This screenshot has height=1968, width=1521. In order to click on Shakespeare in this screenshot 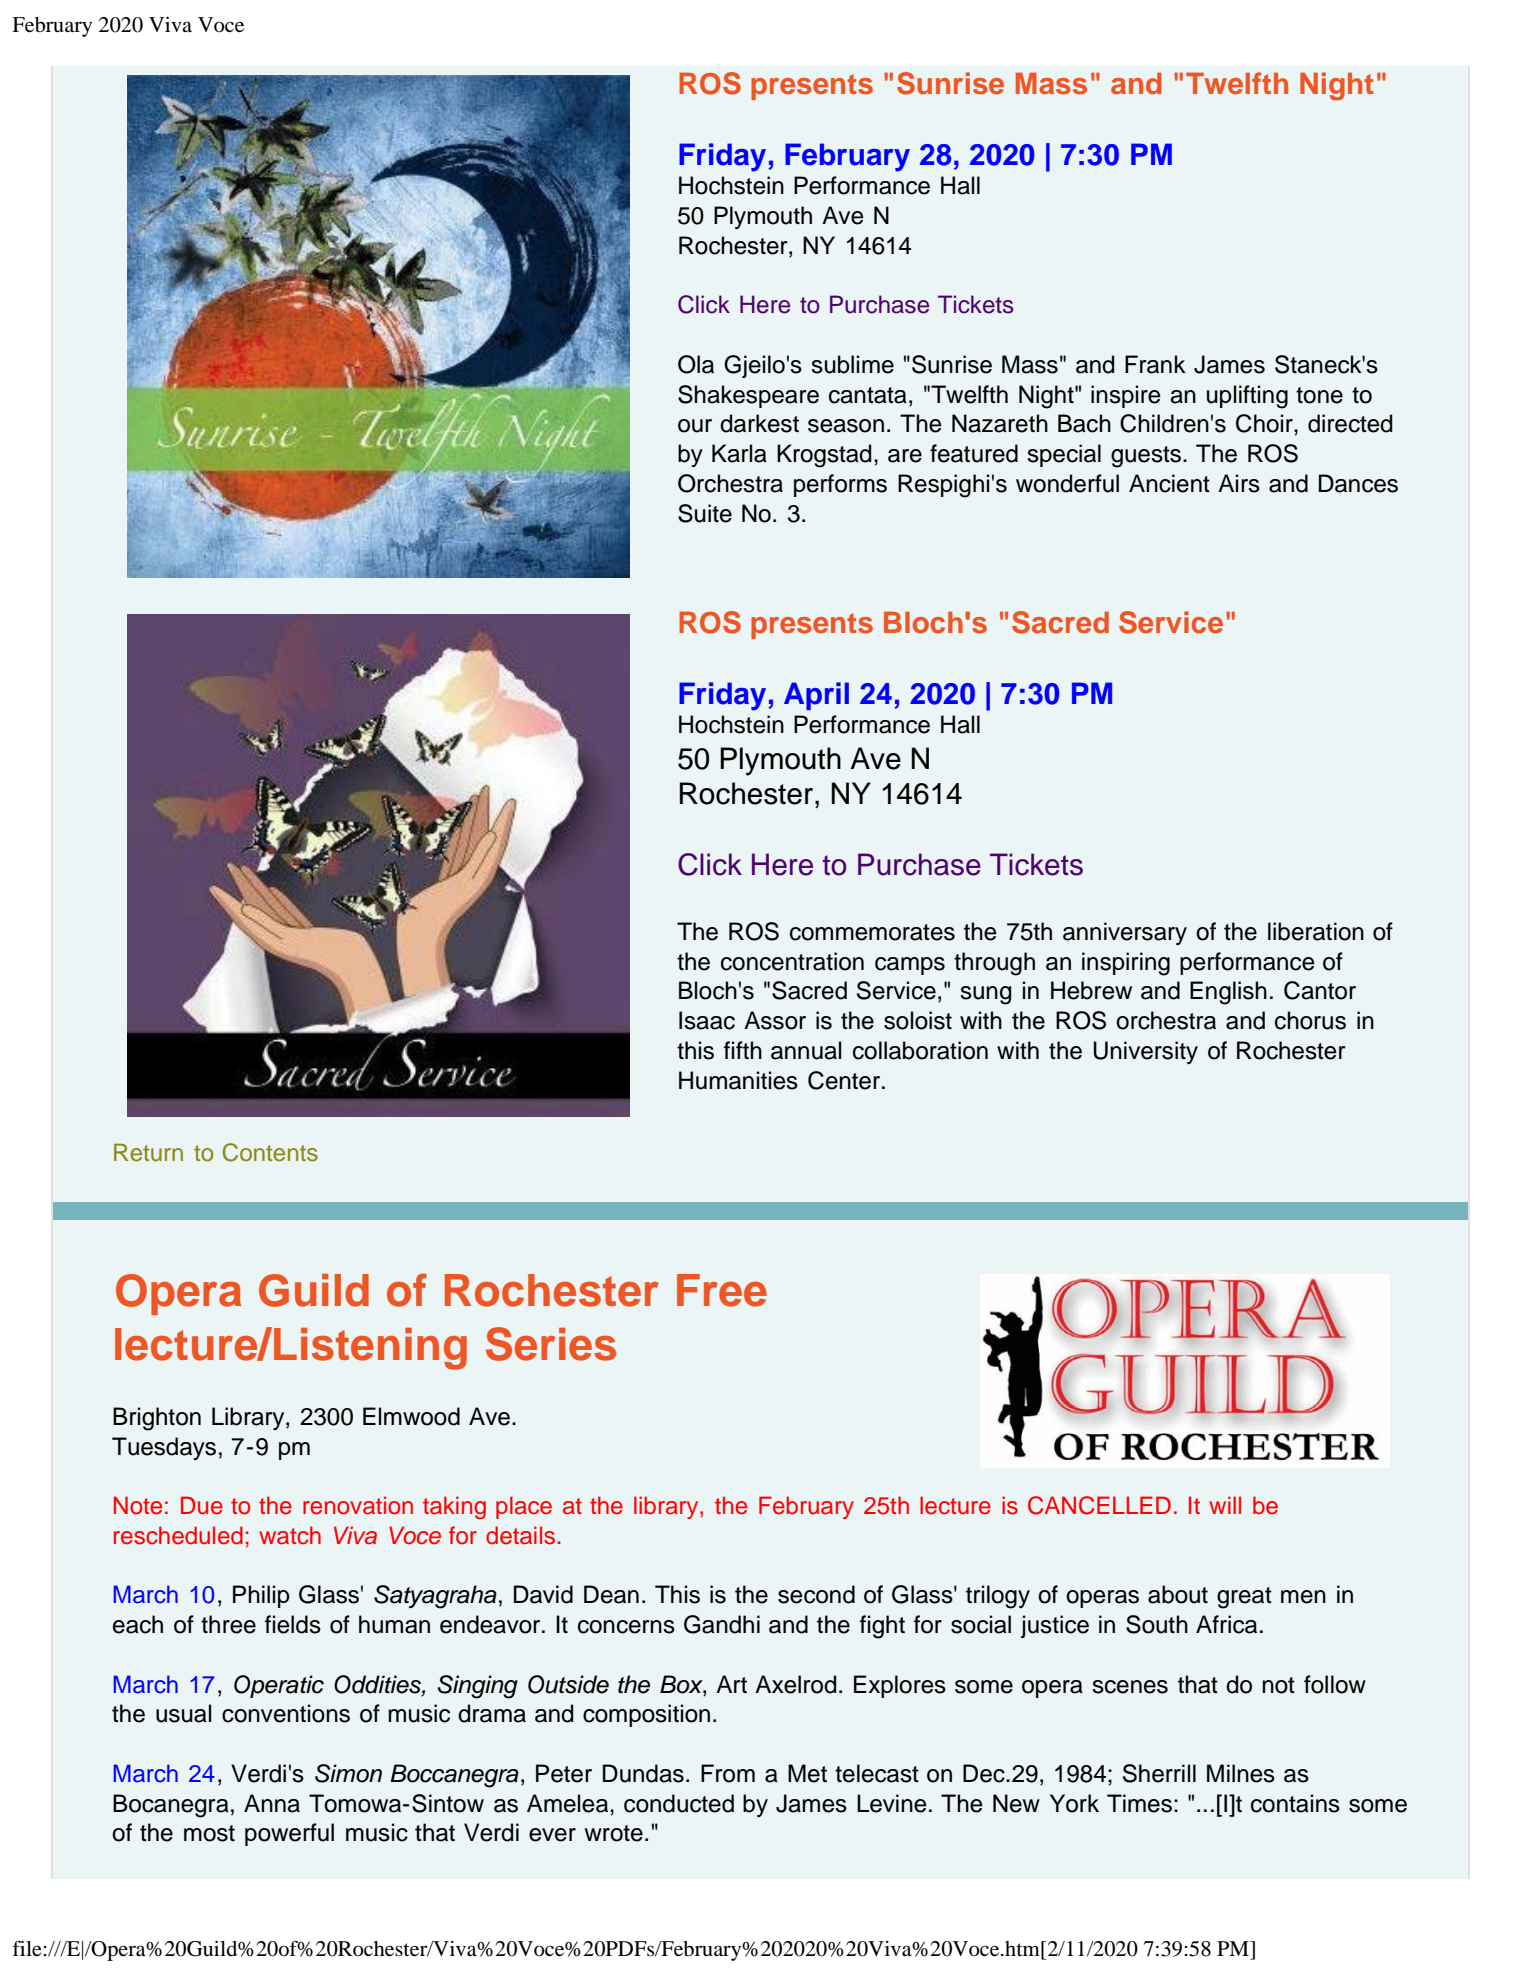, I will do `click(748, 396)`.
